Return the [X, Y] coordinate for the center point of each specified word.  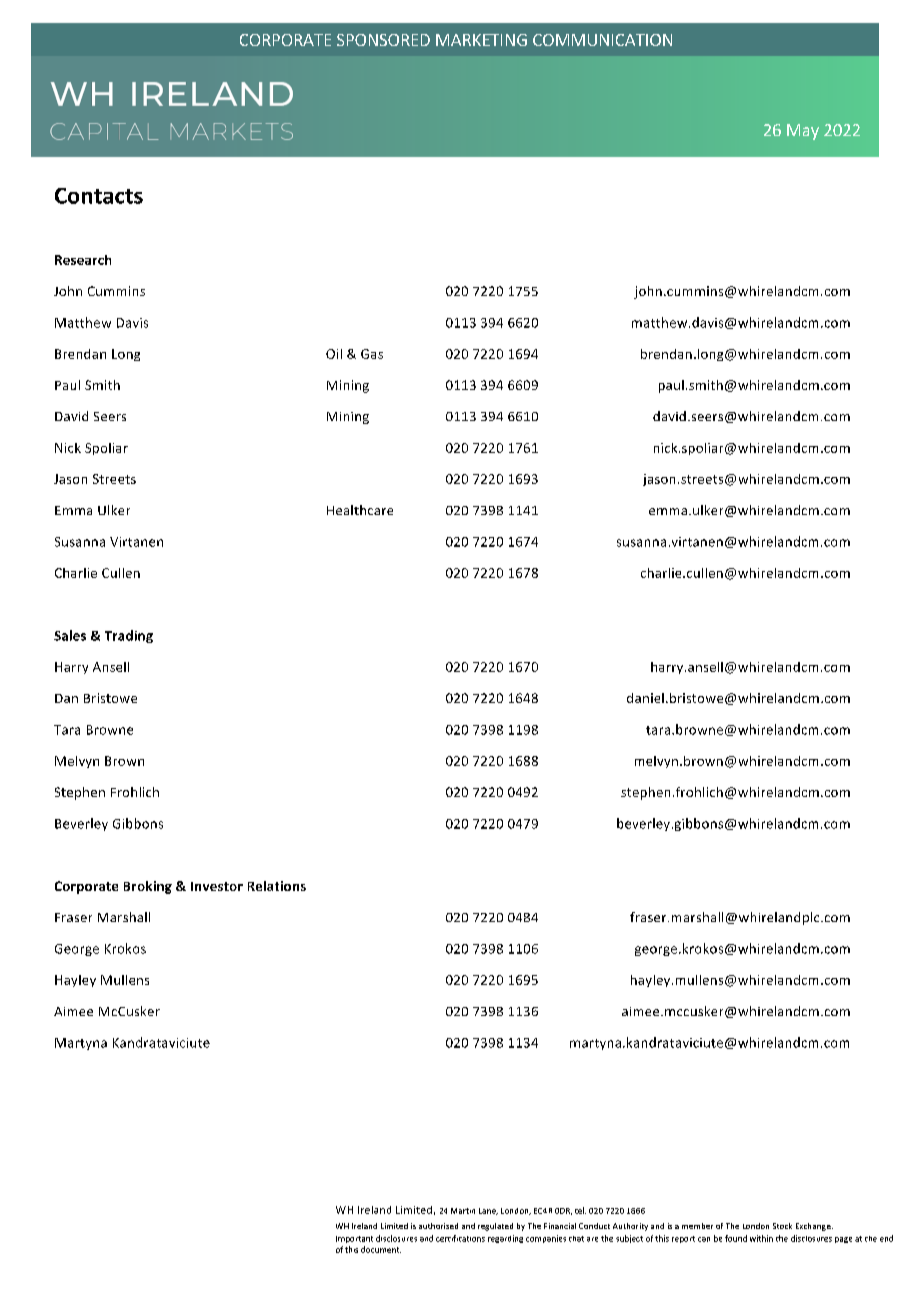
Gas [372, 354]
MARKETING [481, 40]
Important [354, 1239]
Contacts [99, 196]
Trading [129, 636]
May [803, 132]
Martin [463, 1211]
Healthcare [360, 510]
